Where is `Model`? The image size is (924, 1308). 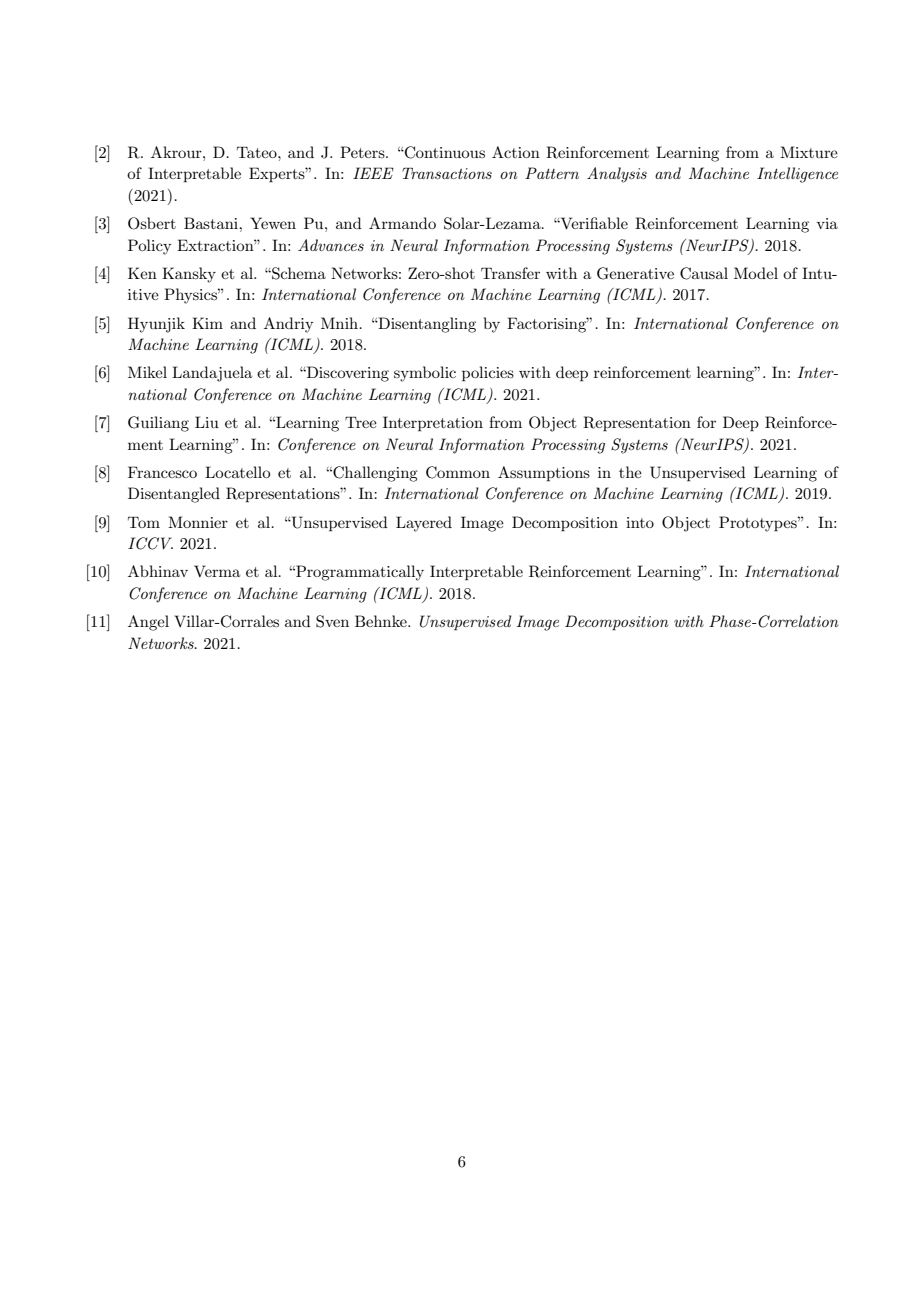 Model is located at coordinates (756, 273).
